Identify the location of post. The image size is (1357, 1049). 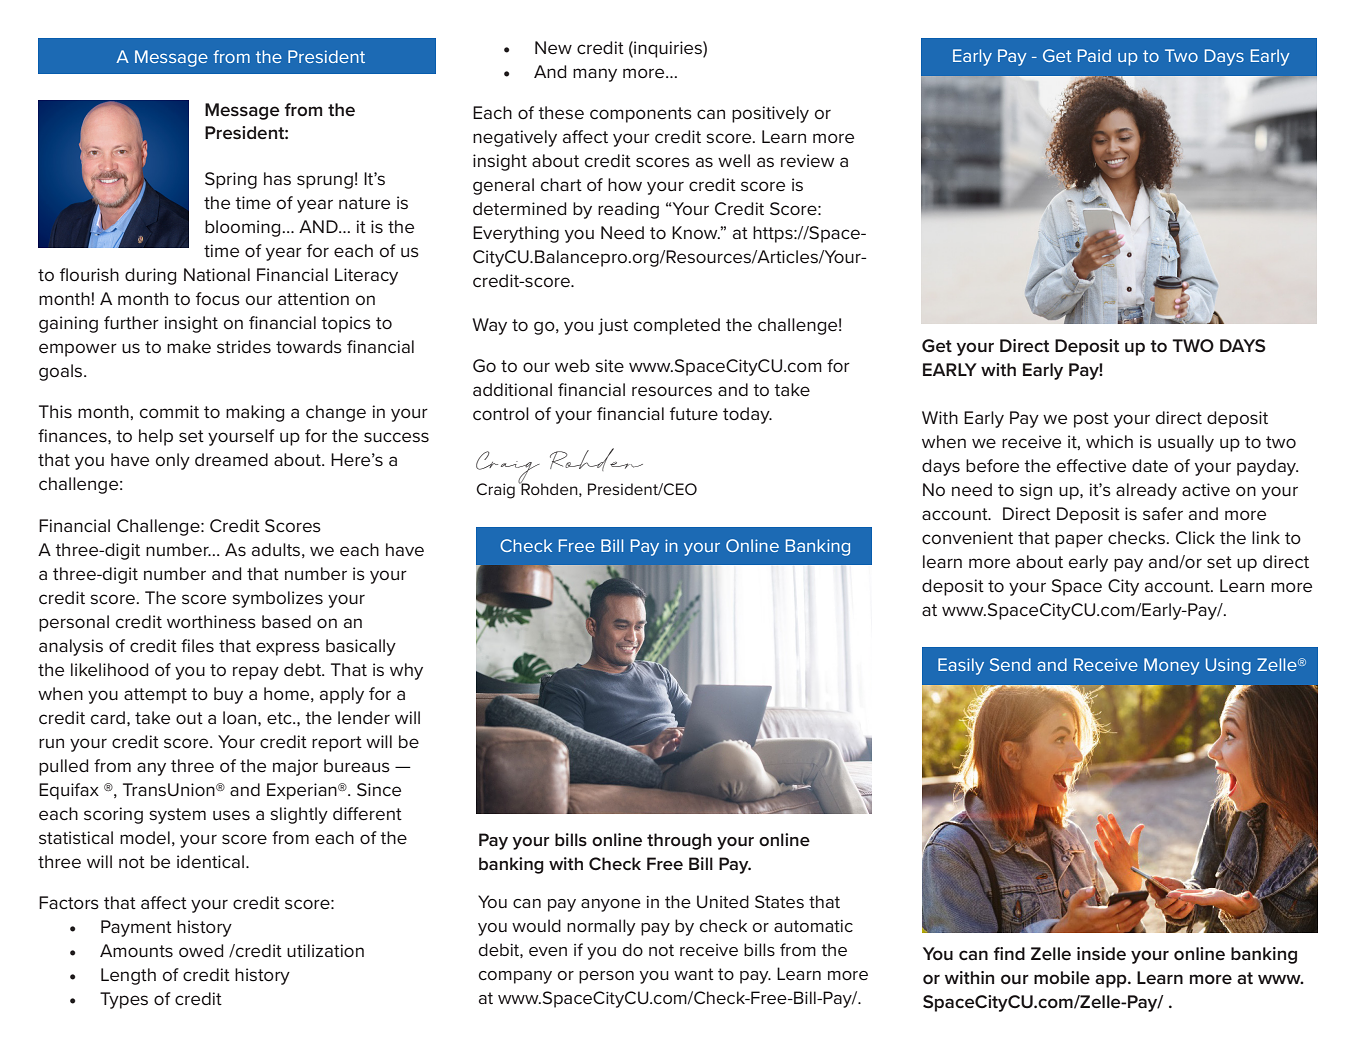
(1091, 420).
